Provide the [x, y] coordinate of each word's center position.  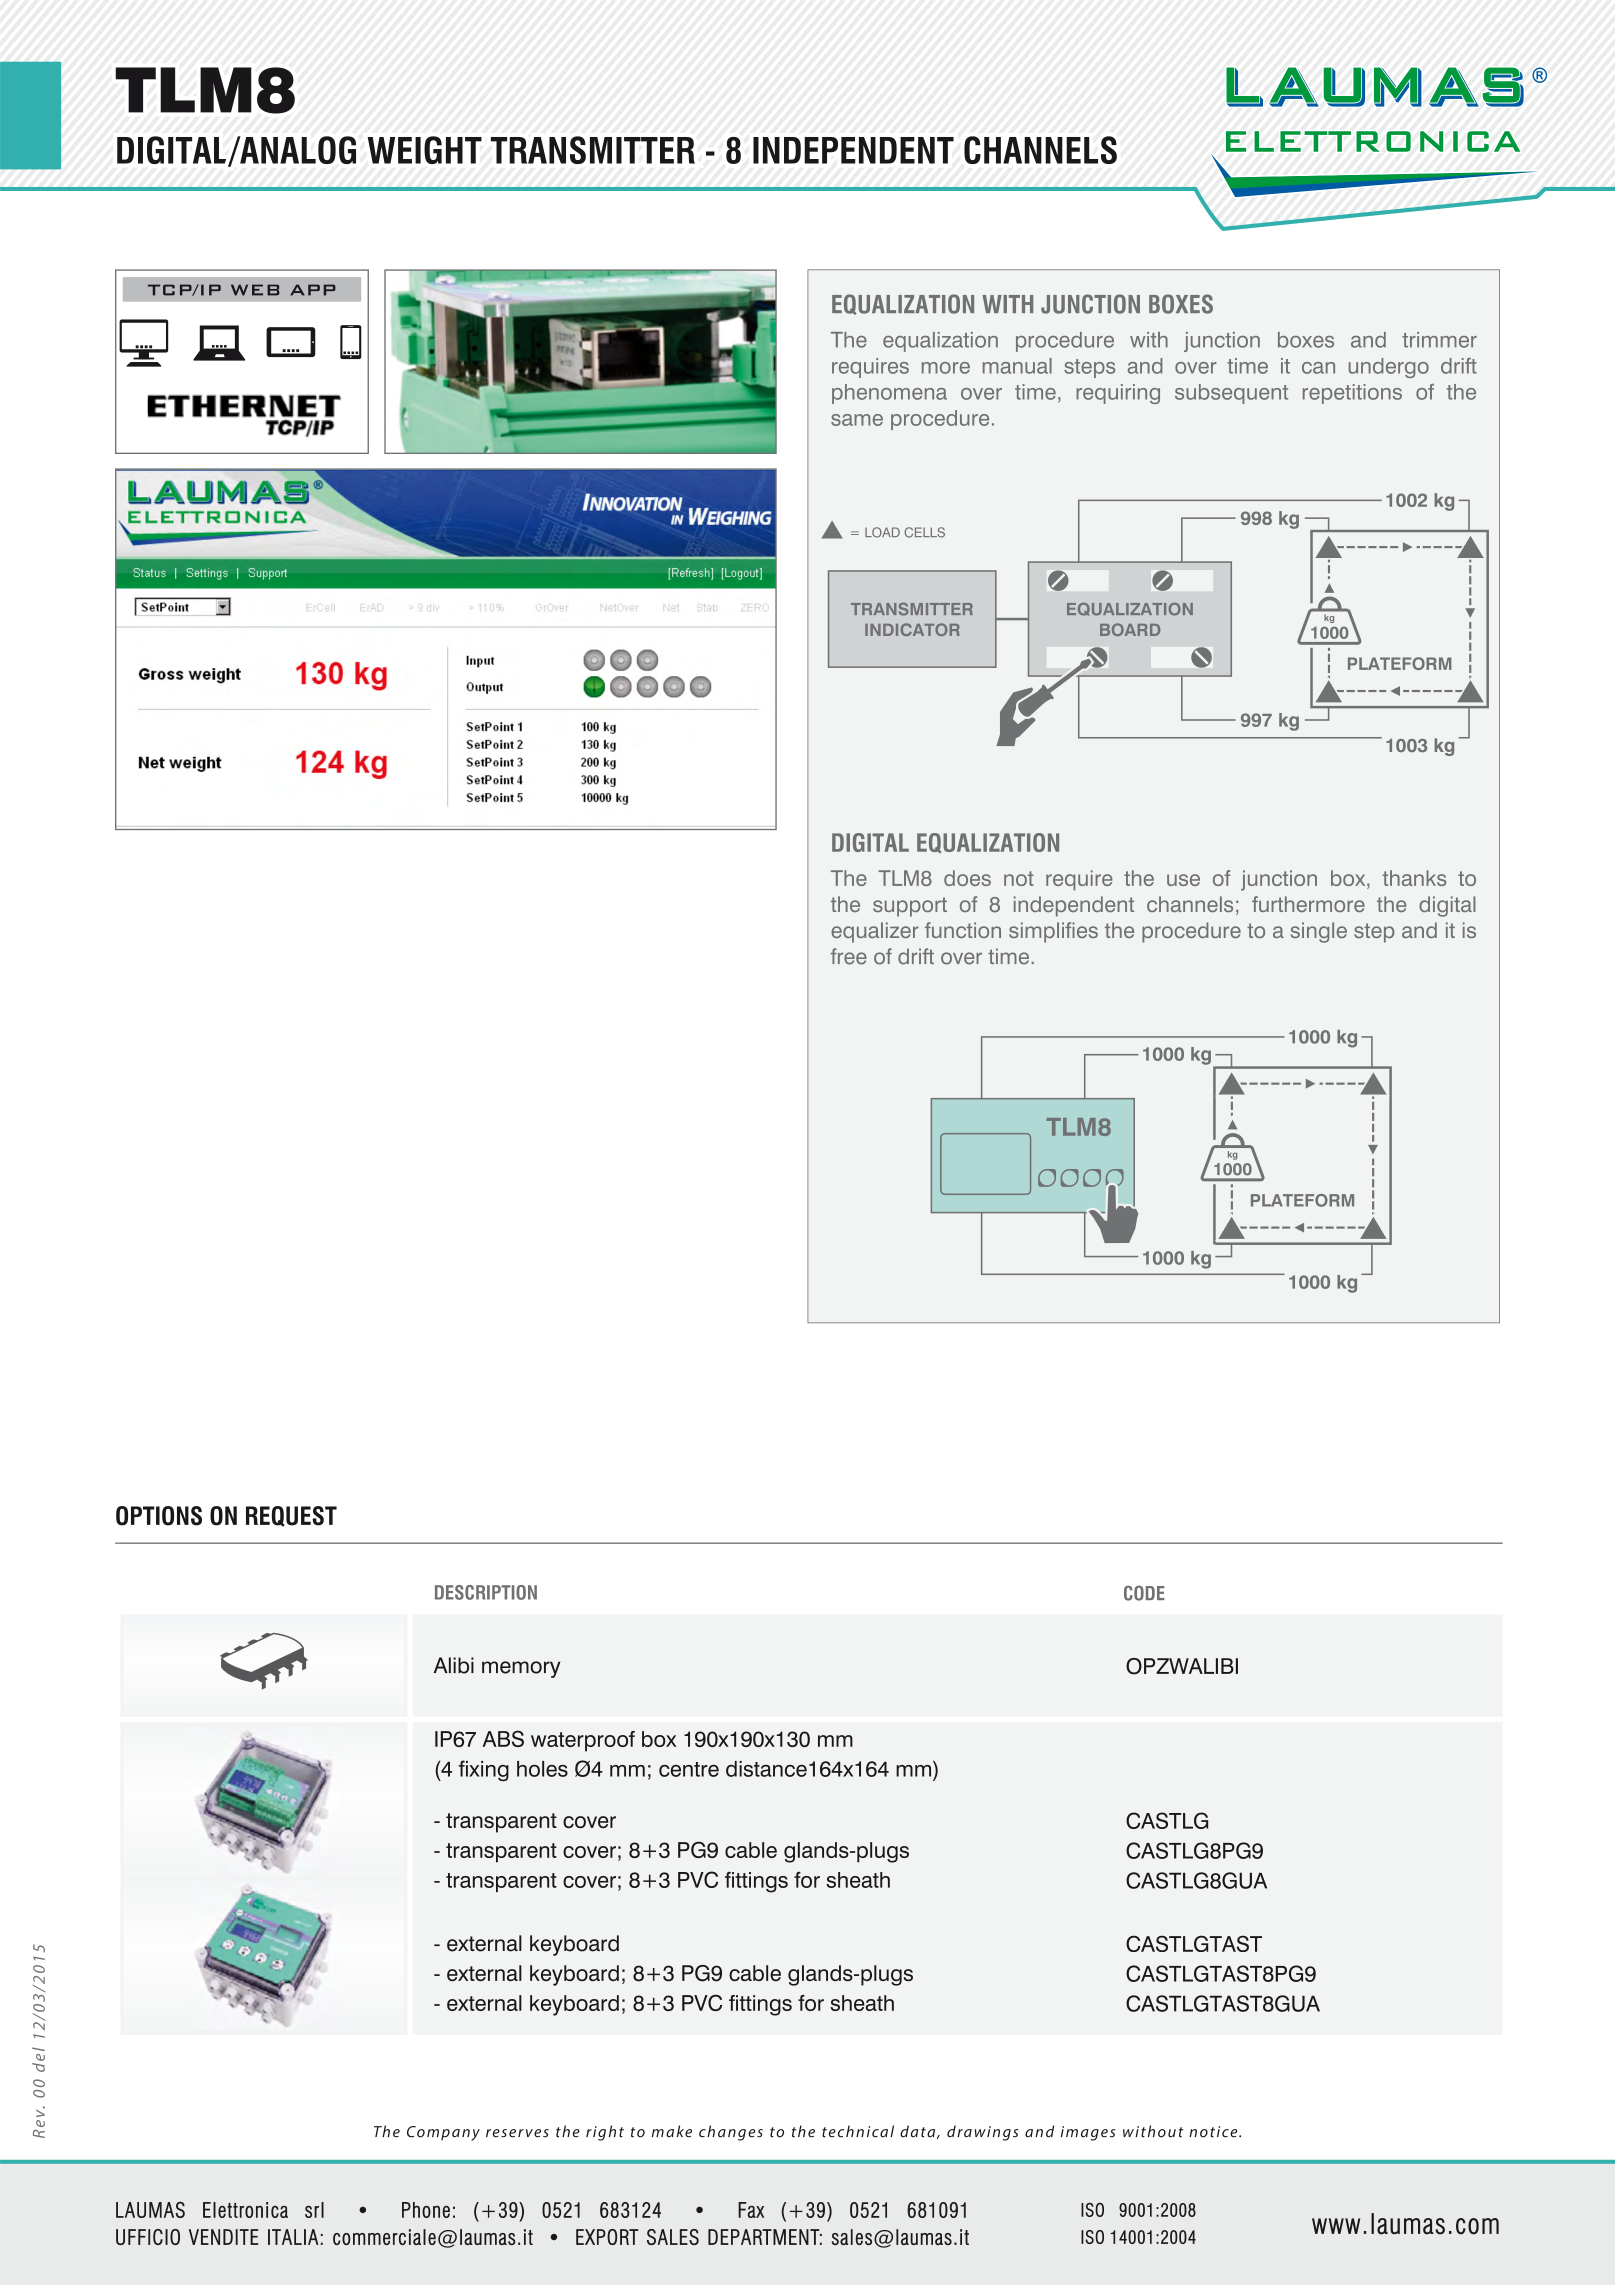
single [1319, 932]
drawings [983, 2133]
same [857, 420]
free [849, 956]
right [605, 2133]
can [1318, 368]
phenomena [889, 394]
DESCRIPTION [486, 1592]
